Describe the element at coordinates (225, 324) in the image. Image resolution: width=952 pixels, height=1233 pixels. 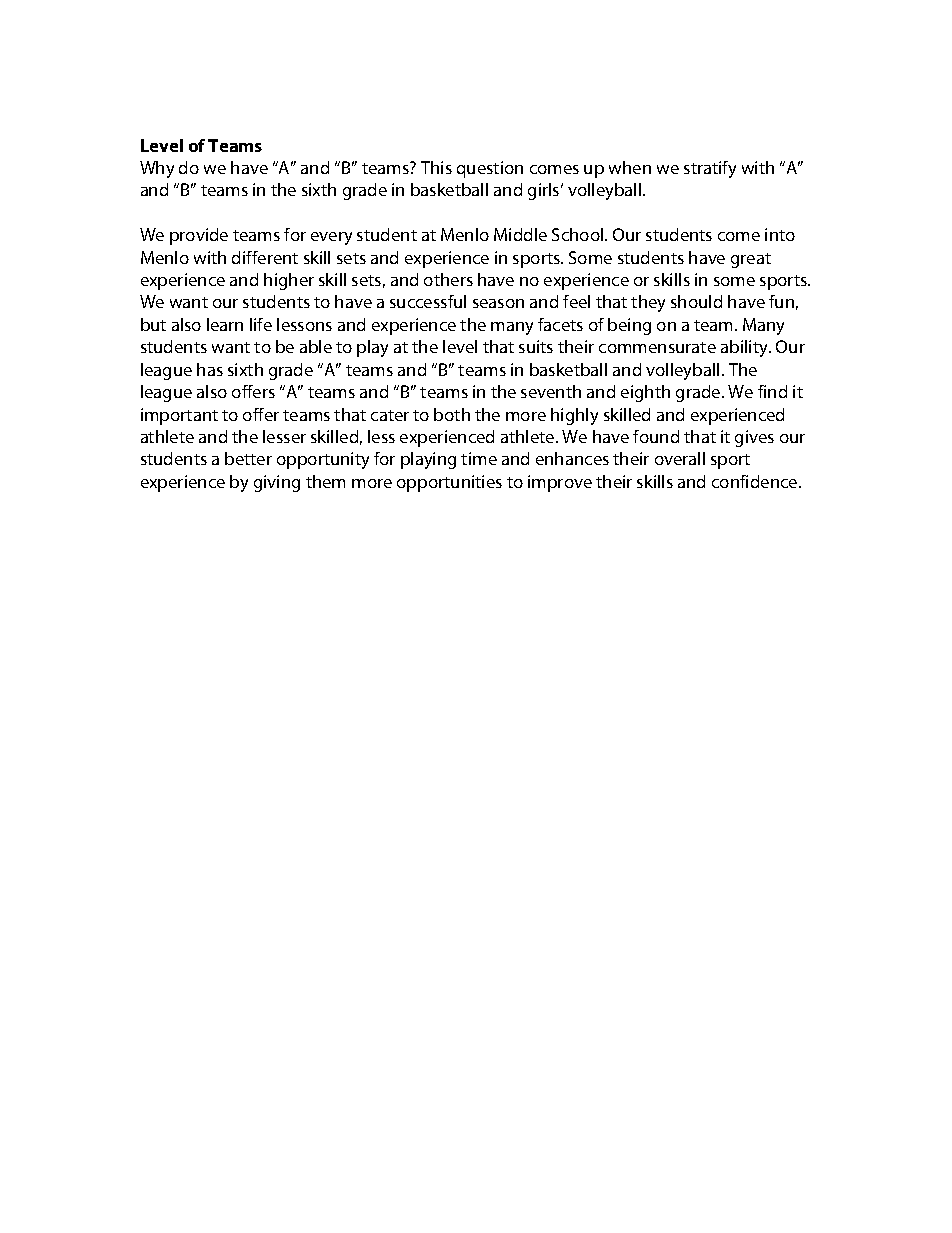
I see `learn` at that location.
